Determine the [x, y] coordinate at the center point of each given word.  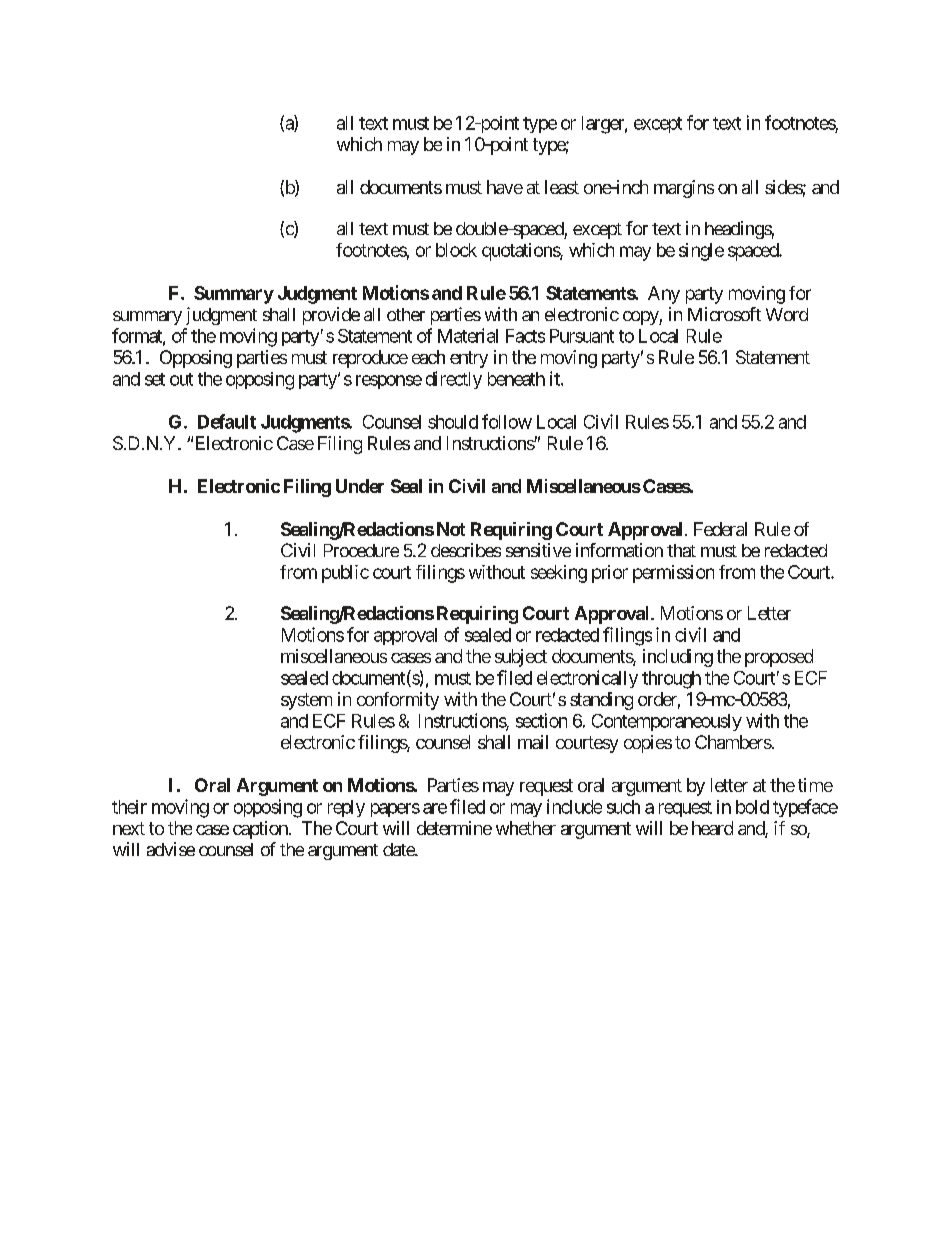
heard [712, 828]
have [505, 187]
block [456, 250]
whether [526, 828]
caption [260, 830]
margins [684, 189]
